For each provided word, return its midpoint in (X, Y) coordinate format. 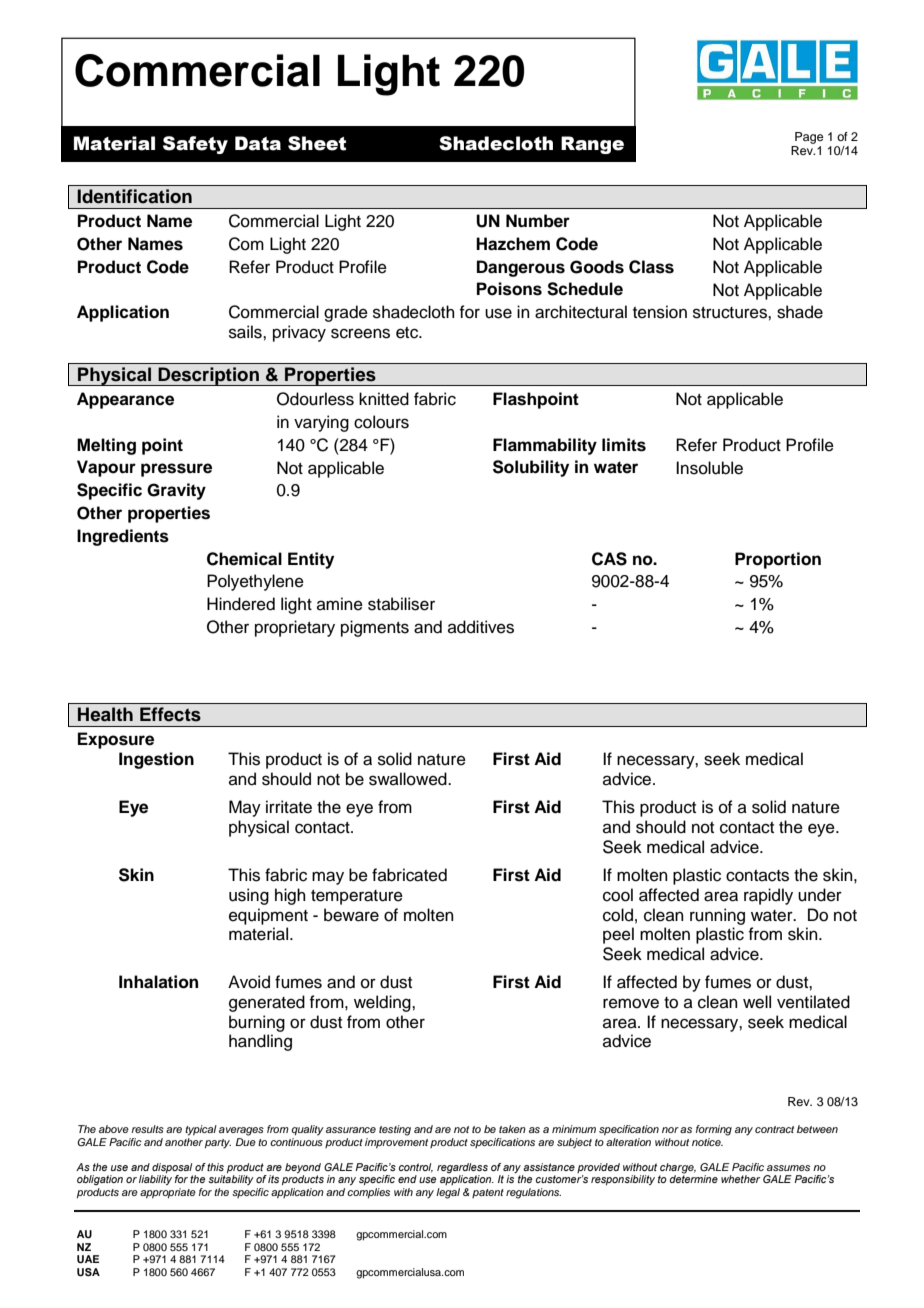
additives (481, 627)
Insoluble (709, 468)
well (757, 1002)
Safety (195, 145)
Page (809, 138)
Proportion (778, 560)
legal (448, 1193)
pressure (176, 470)
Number (538, 221)
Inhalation (158, 982)
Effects (170, 714)
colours (381, 422)
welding (383, 1003)
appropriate (168, 1193)
